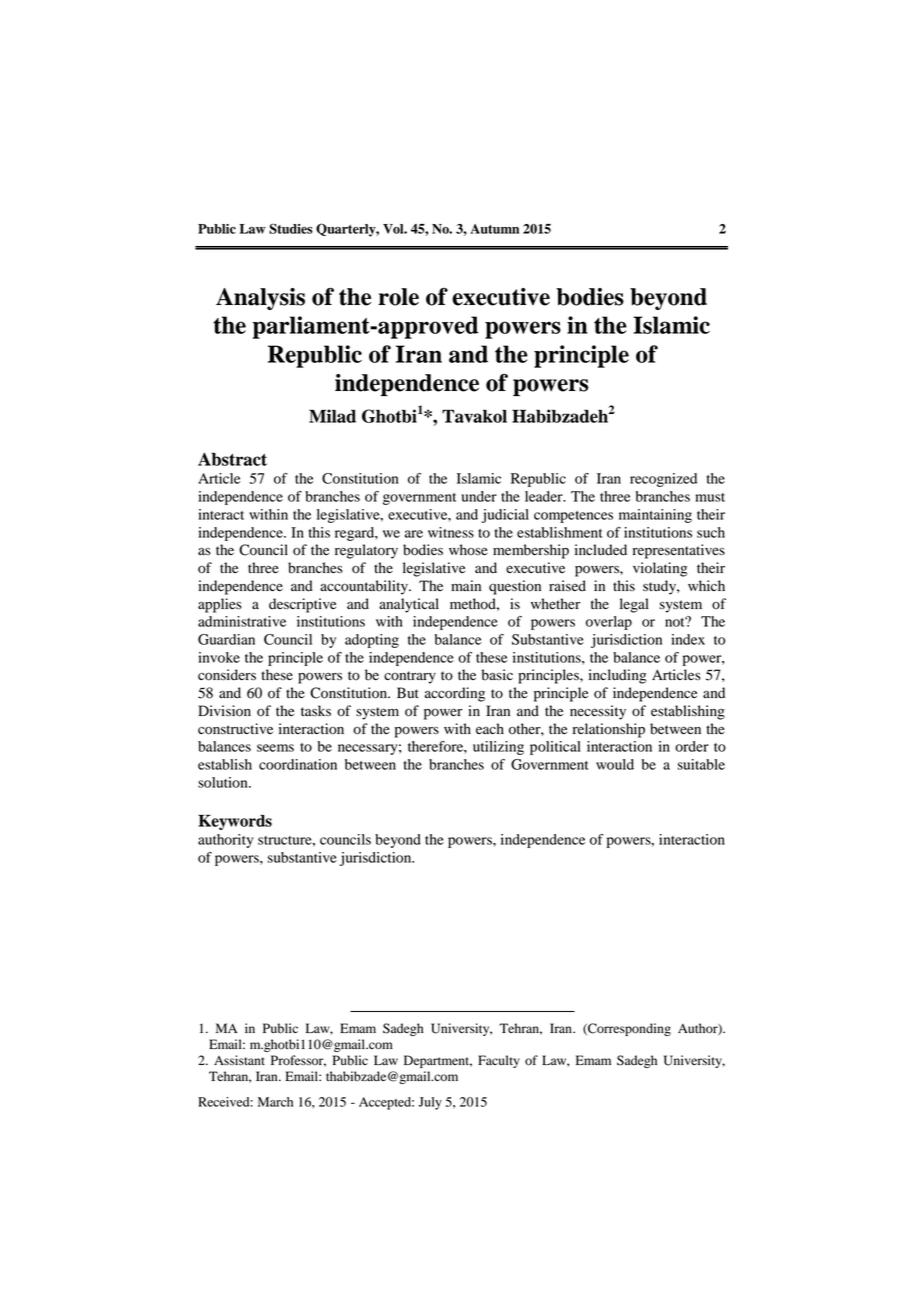  Describe the element at coordinates (494, 229) in the image. I see `Autumn` at that location.
